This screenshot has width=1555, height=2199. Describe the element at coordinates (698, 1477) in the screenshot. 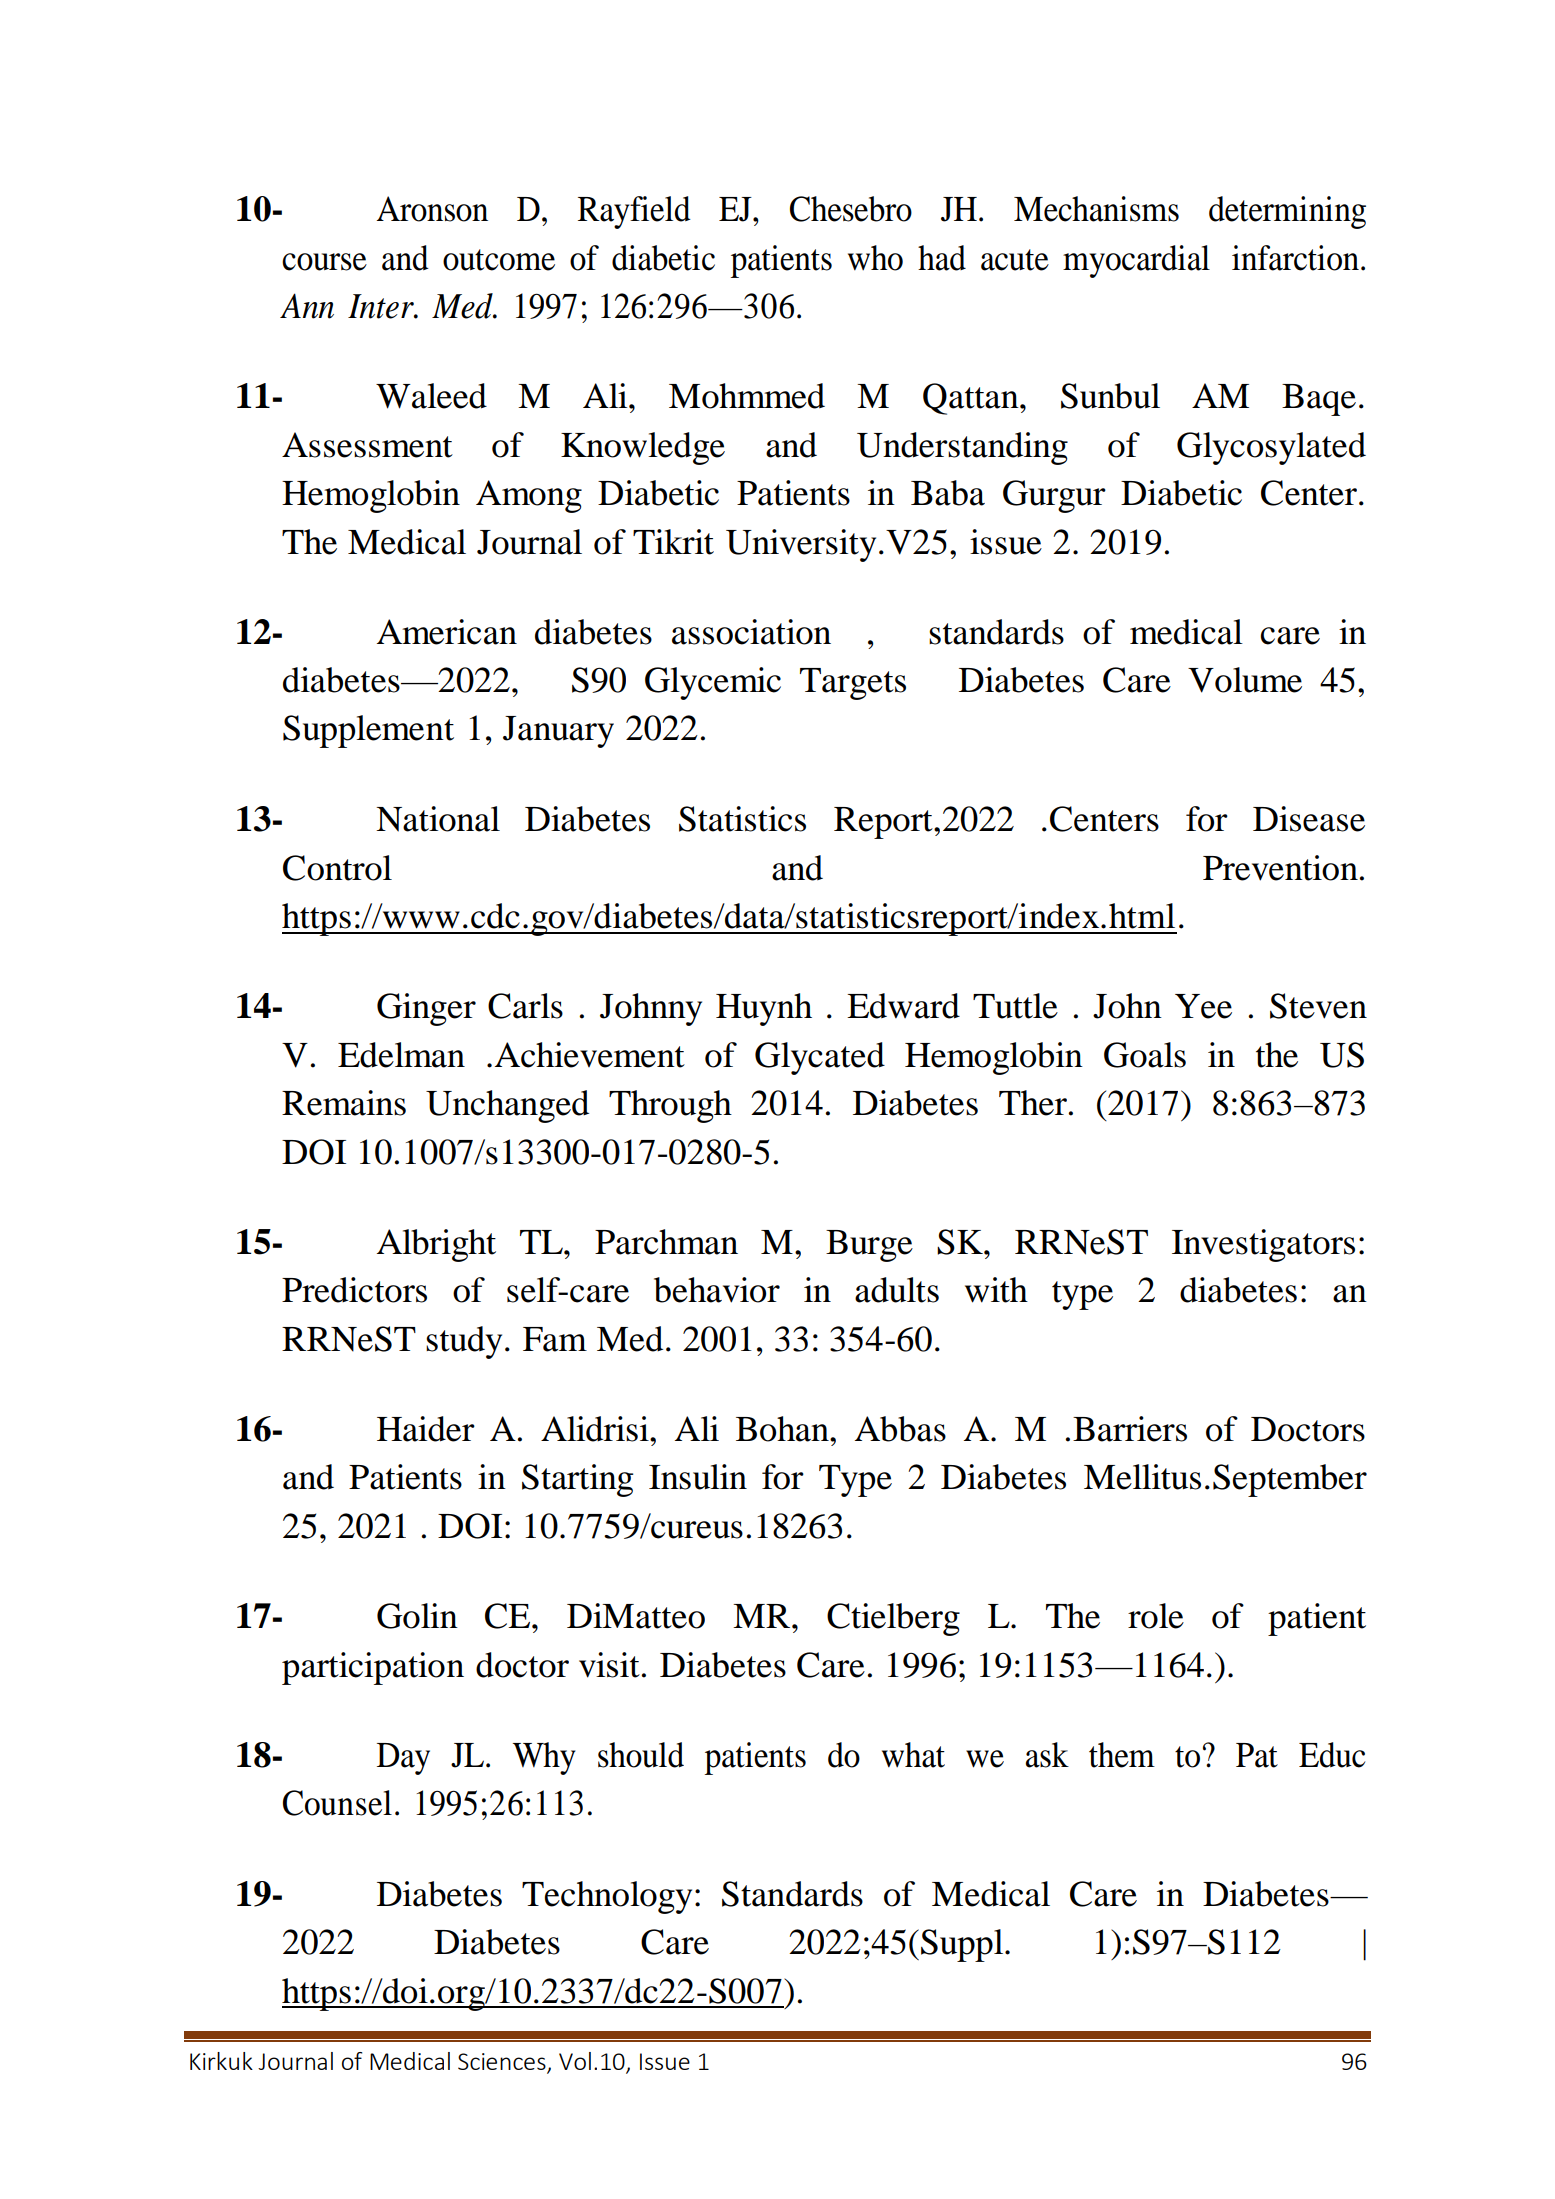

I see `Insulin` at that location.
